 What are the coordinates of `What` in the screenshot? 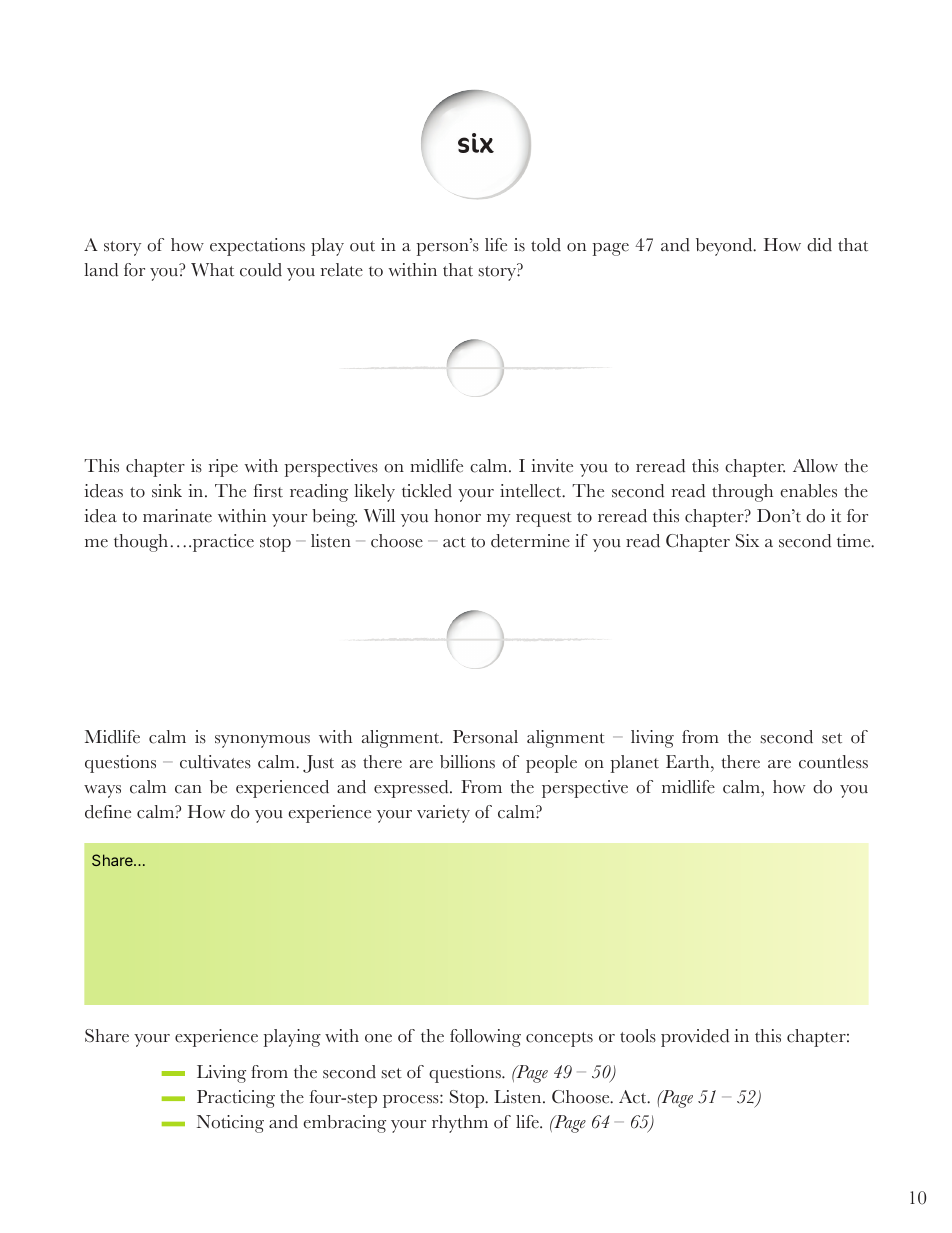 It's located at (212, 270).
